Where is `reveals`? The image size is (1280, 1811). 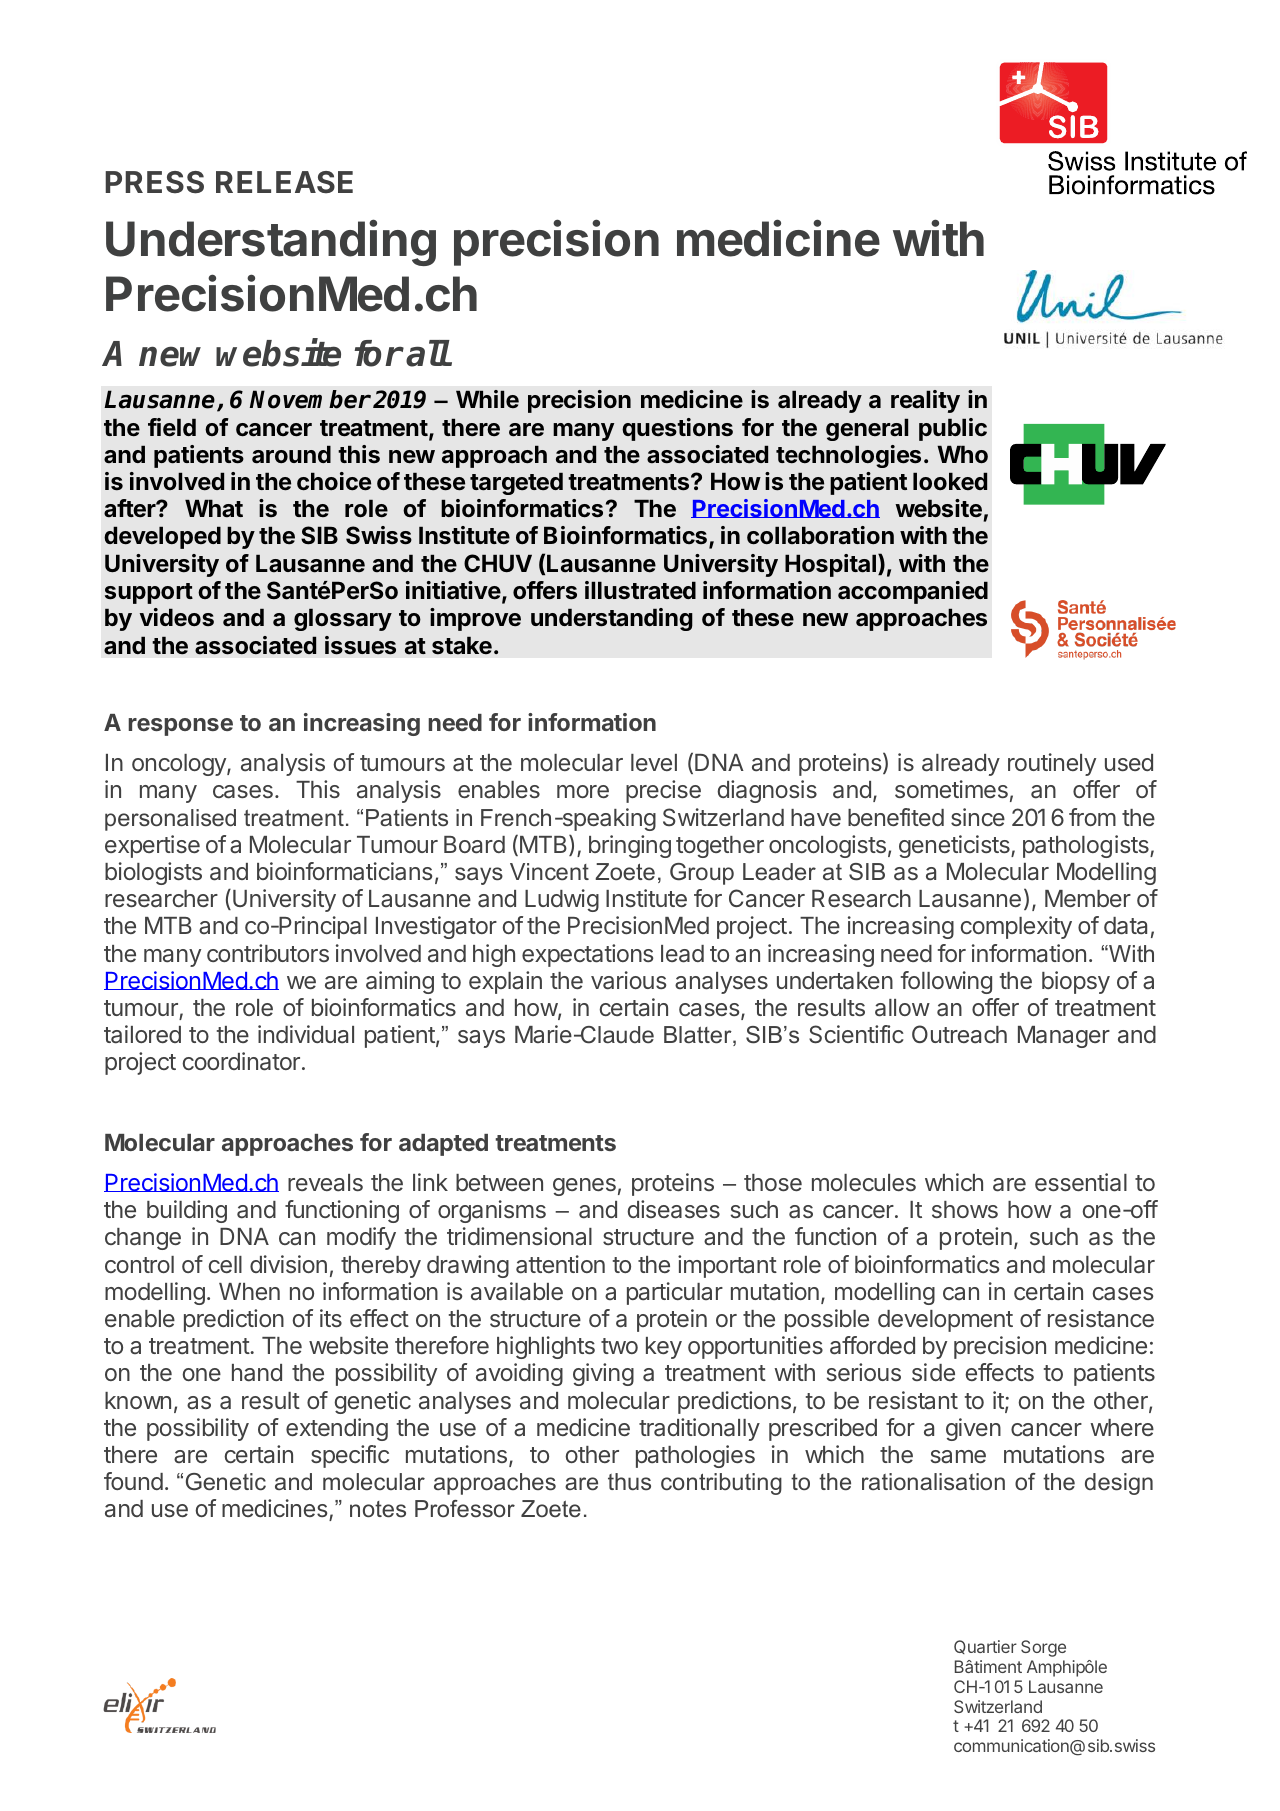 reveals is located at coordinates (325, 1183).
